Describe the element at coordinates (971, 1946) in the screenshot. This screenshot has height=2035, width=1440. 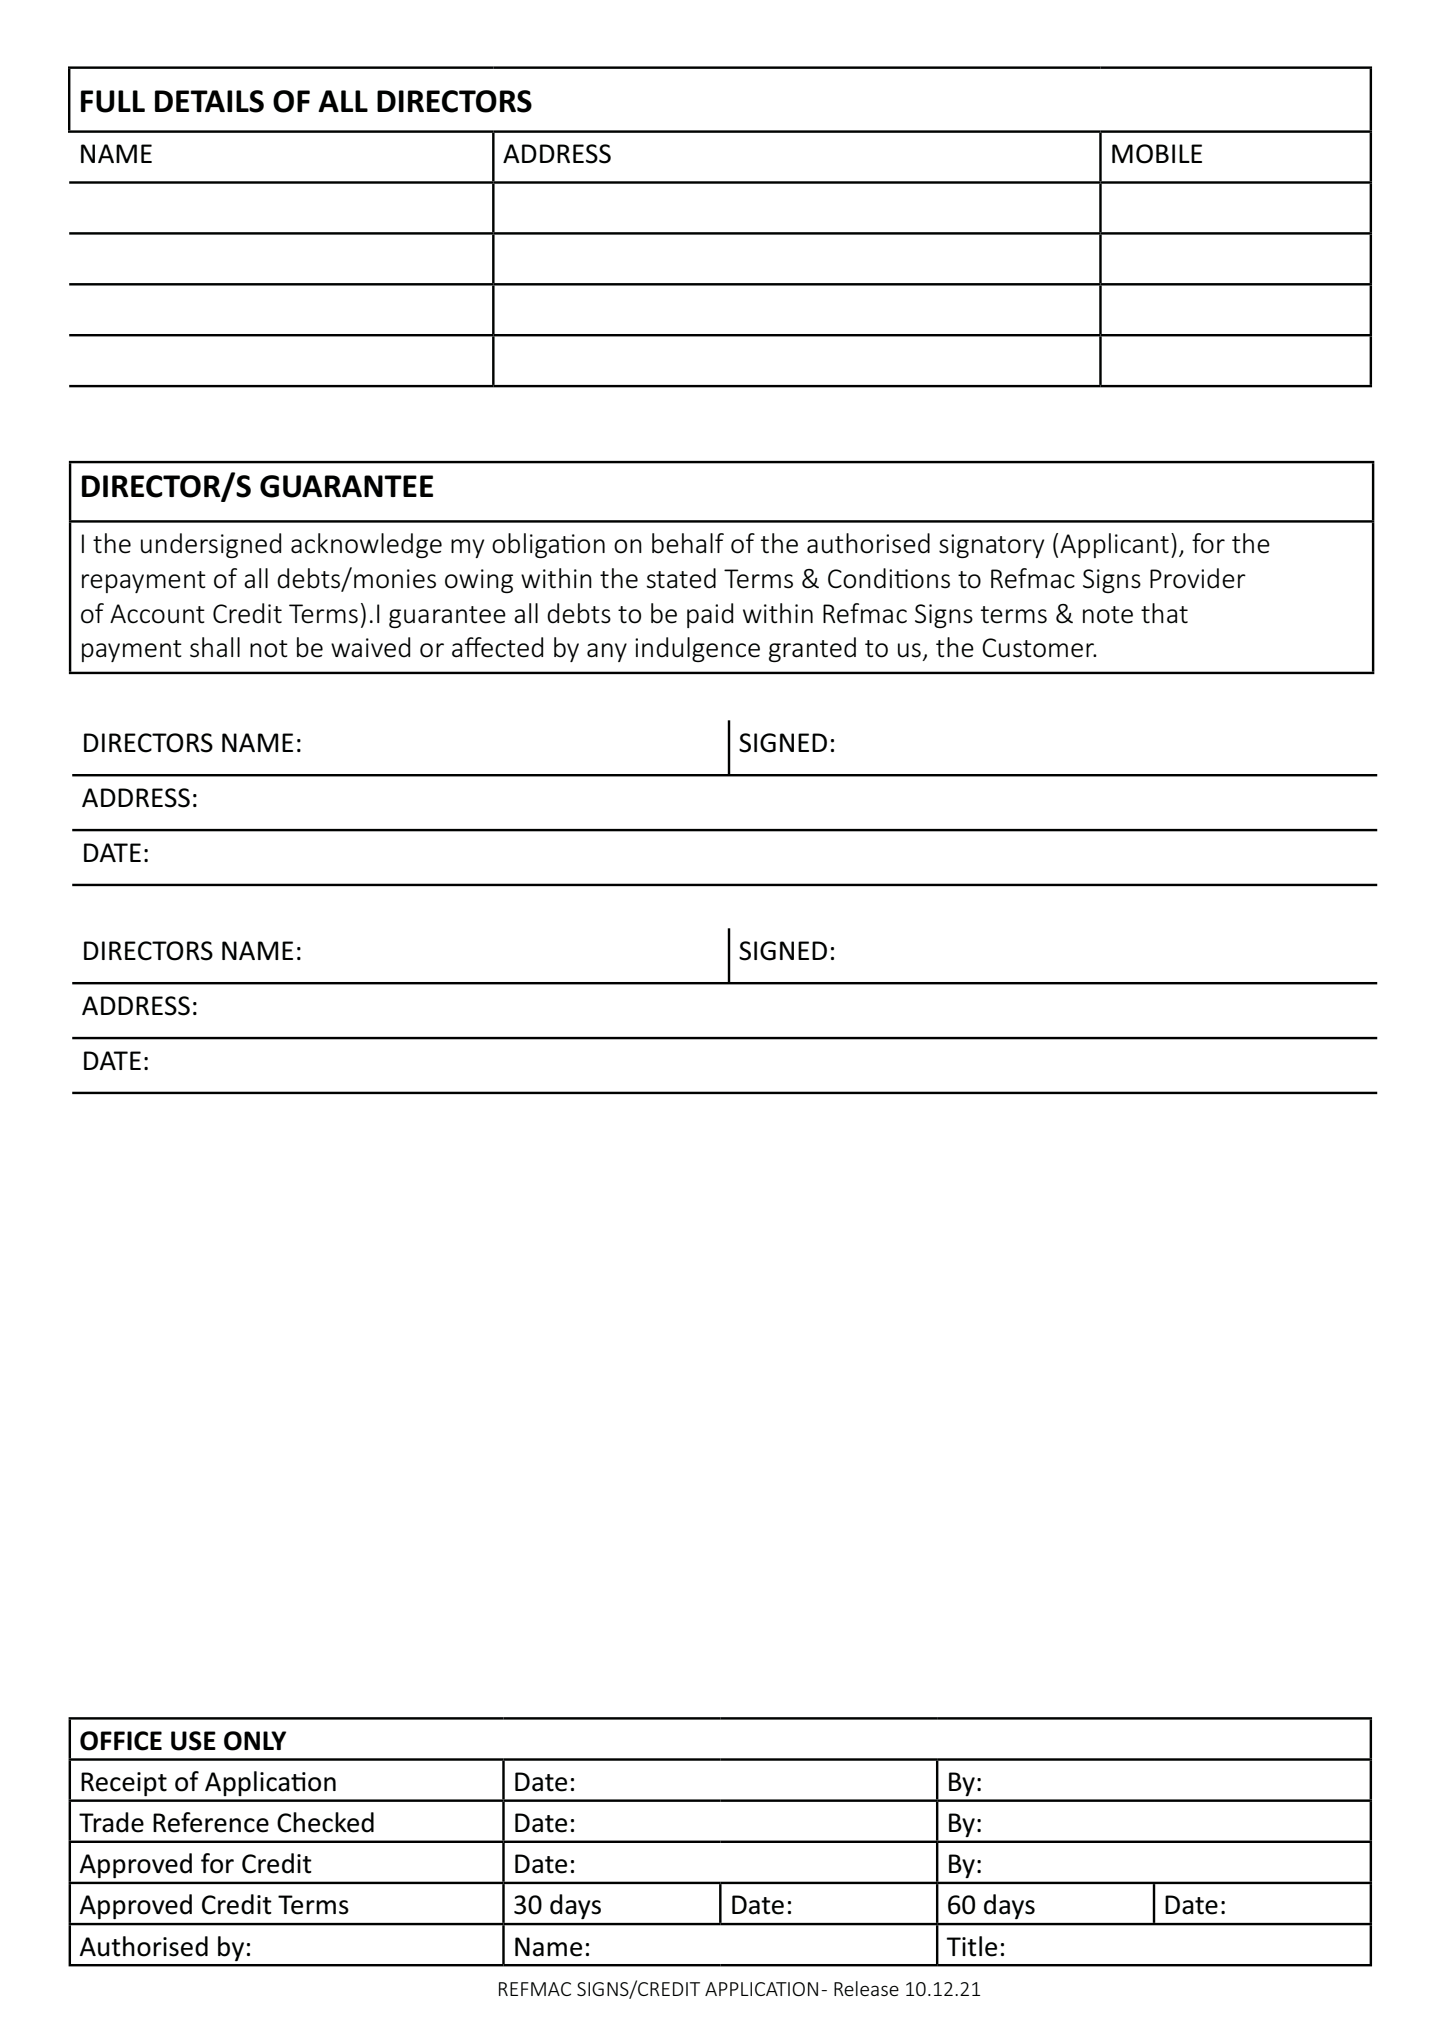
I see `Title` at that location.
